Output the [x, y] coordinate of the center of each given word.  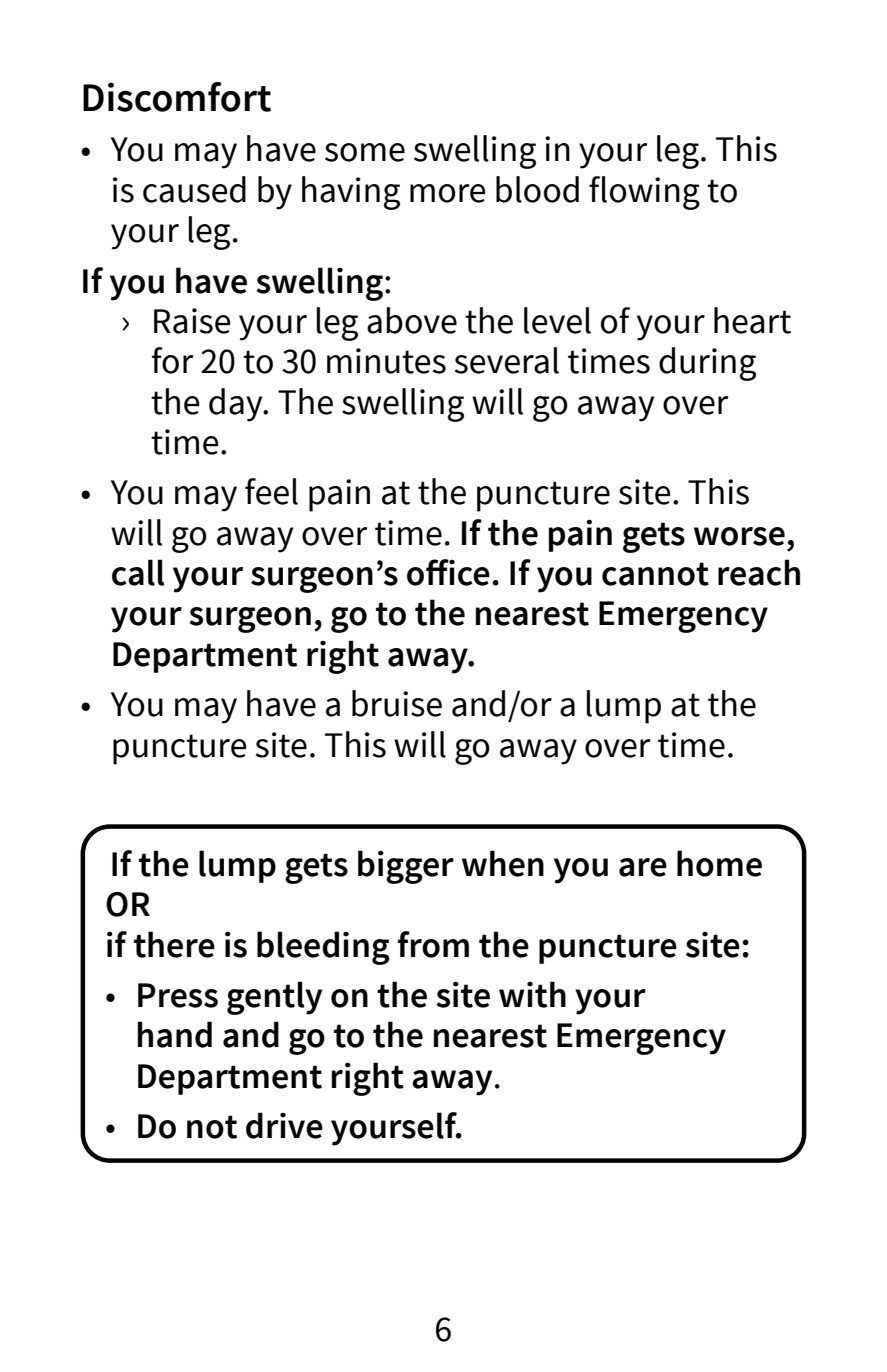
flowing [644, 193]
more [447, 193]
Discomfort [177, 97]
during [707, 364]
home [719, 863]
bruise [397, 703]
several [507, 360]
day [237, 405]
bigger [406, 867]
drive [284, 1125]
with [532, 994]
